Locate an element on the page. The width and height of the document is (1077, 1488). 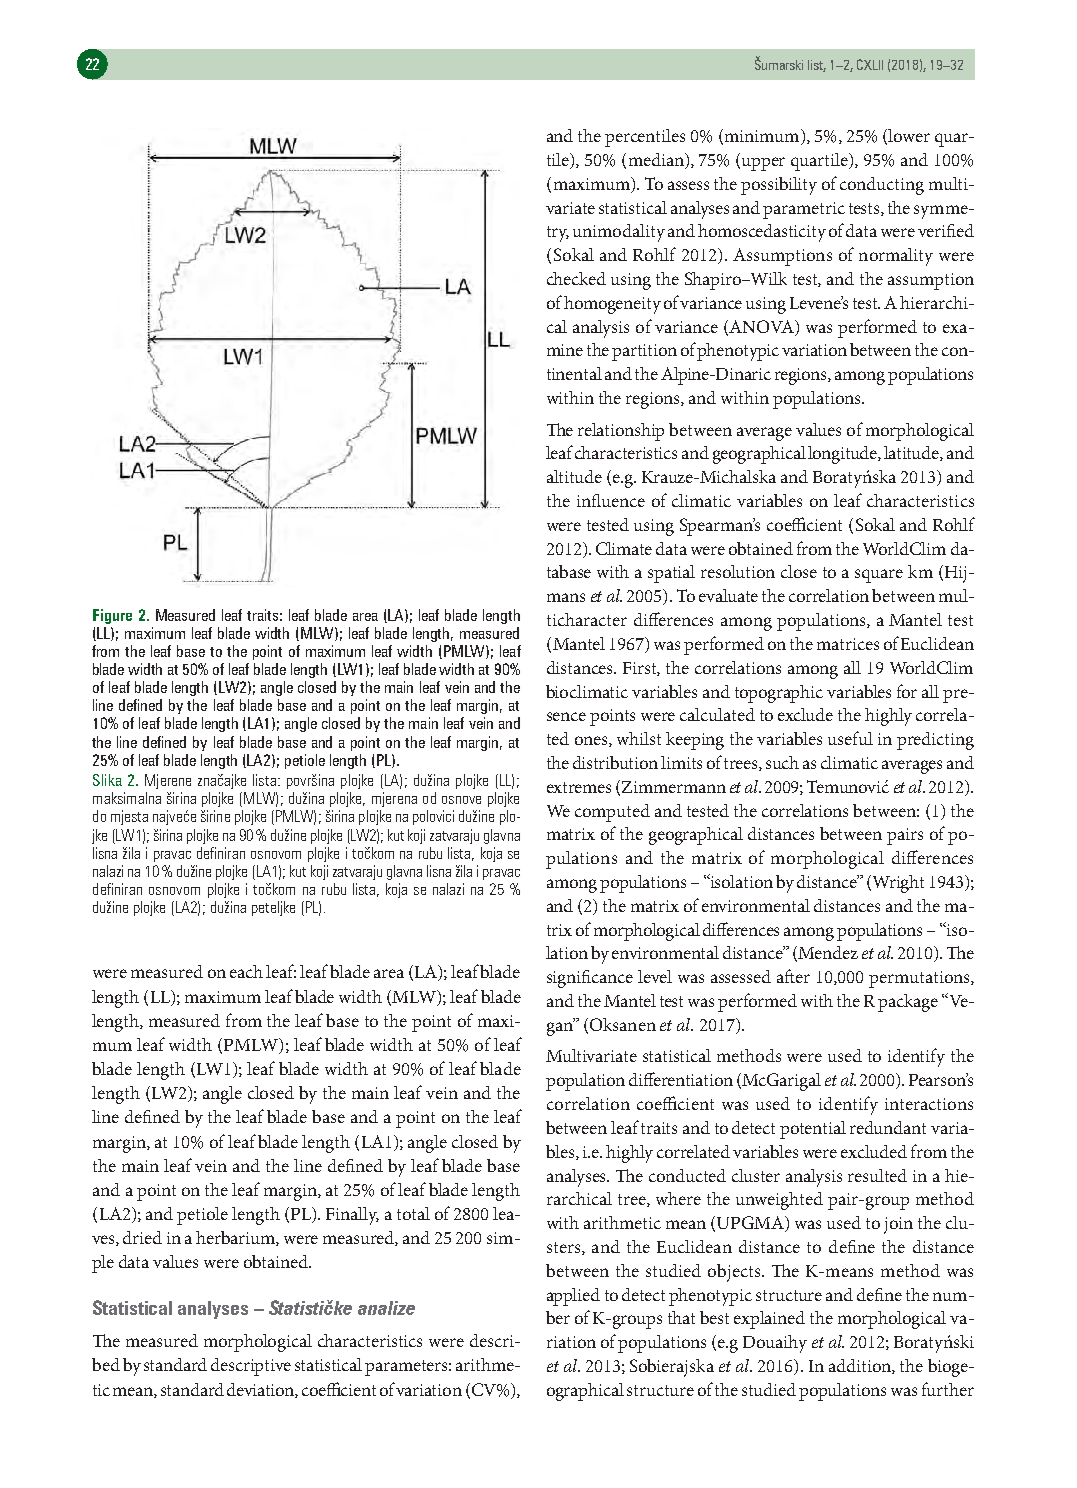
redundant is located at coordinates (888, 1127).
